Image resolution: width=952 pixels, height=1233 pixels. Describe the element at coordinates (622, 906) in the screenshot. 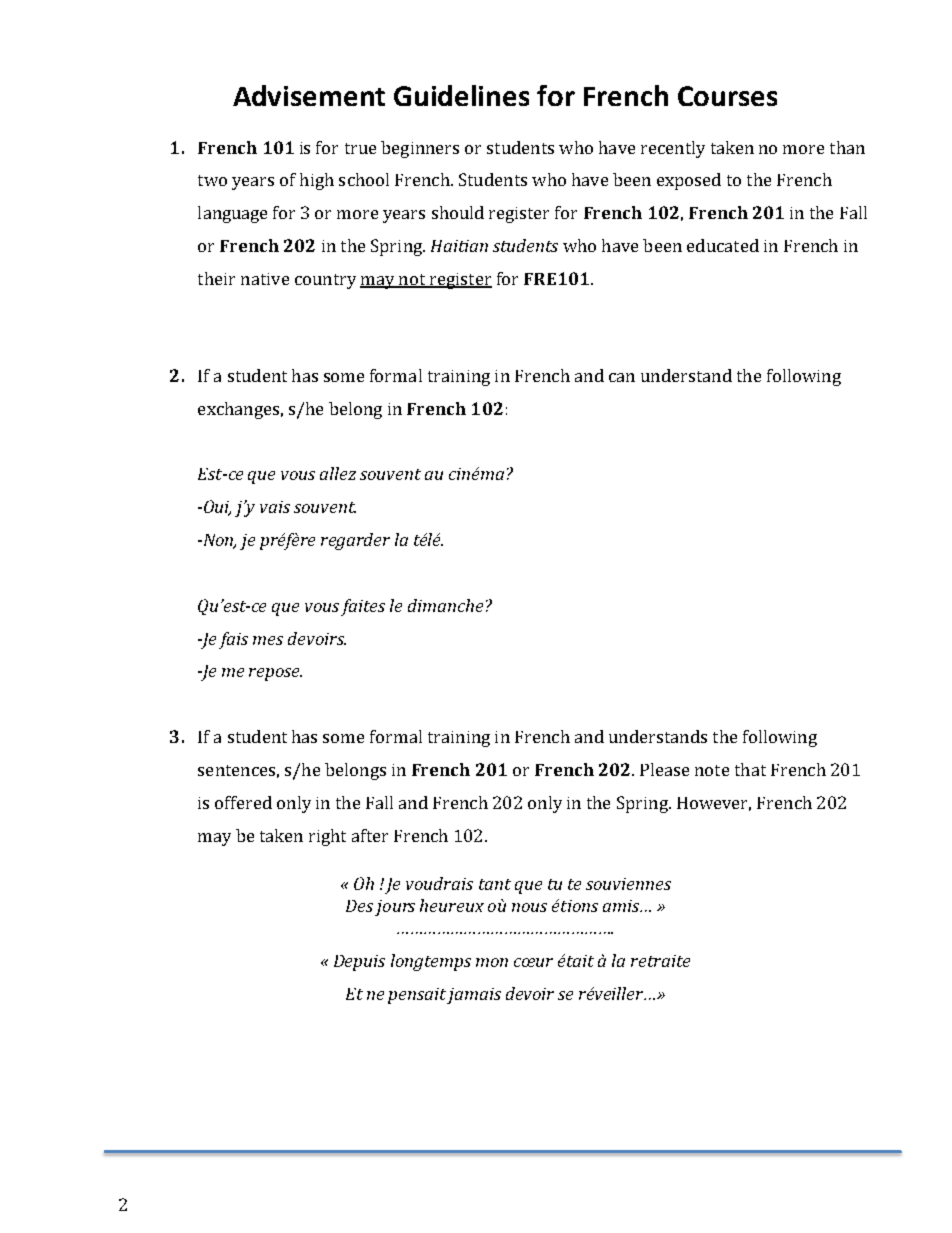

I see `amis` at that location.
